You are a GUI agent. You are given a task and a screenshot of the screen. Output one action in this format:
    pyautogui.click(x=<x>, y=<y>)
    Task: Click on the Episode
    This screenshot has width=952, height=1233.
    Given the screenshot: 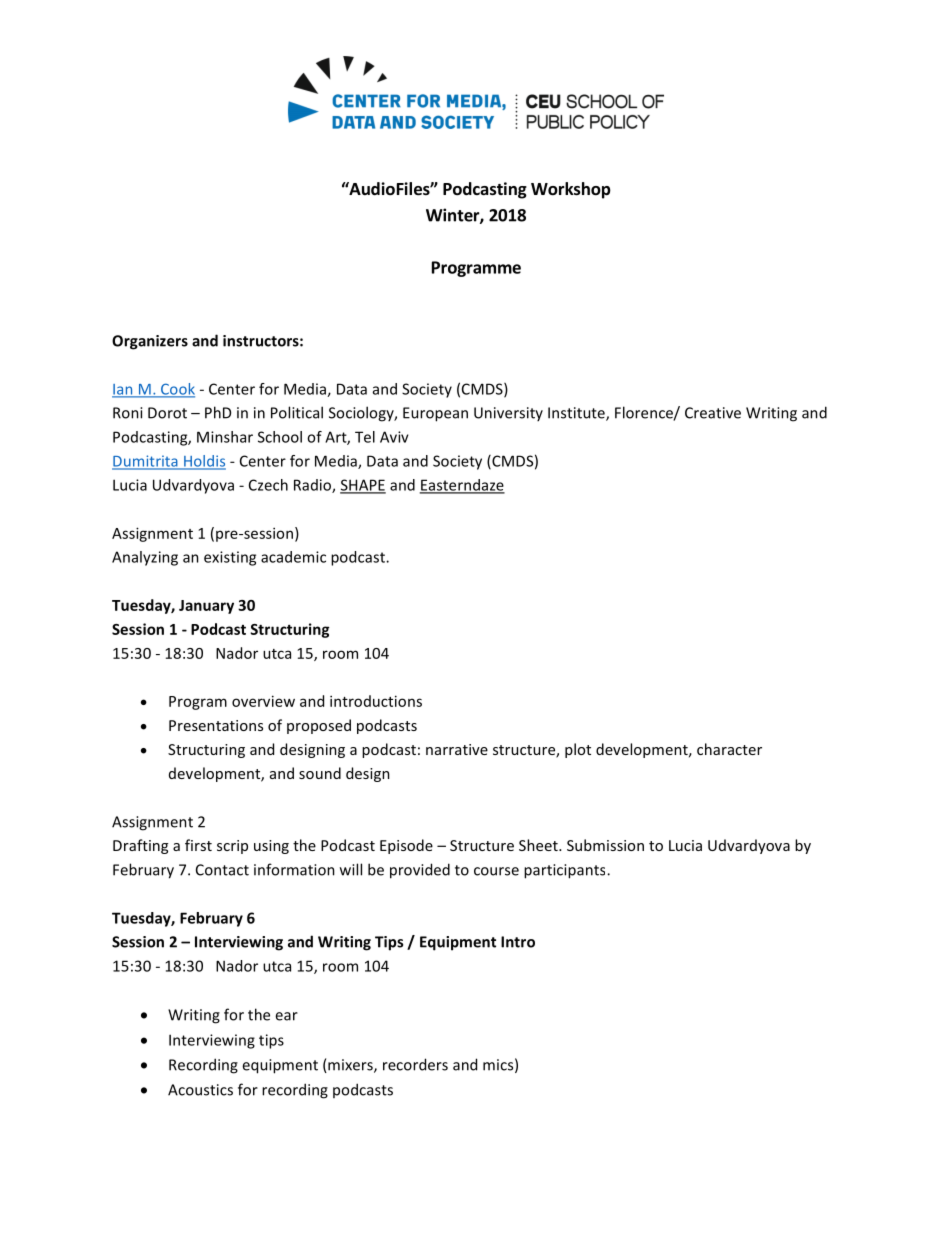 What is the action you would take?
    pyautogui.click(x=406, y=846)
